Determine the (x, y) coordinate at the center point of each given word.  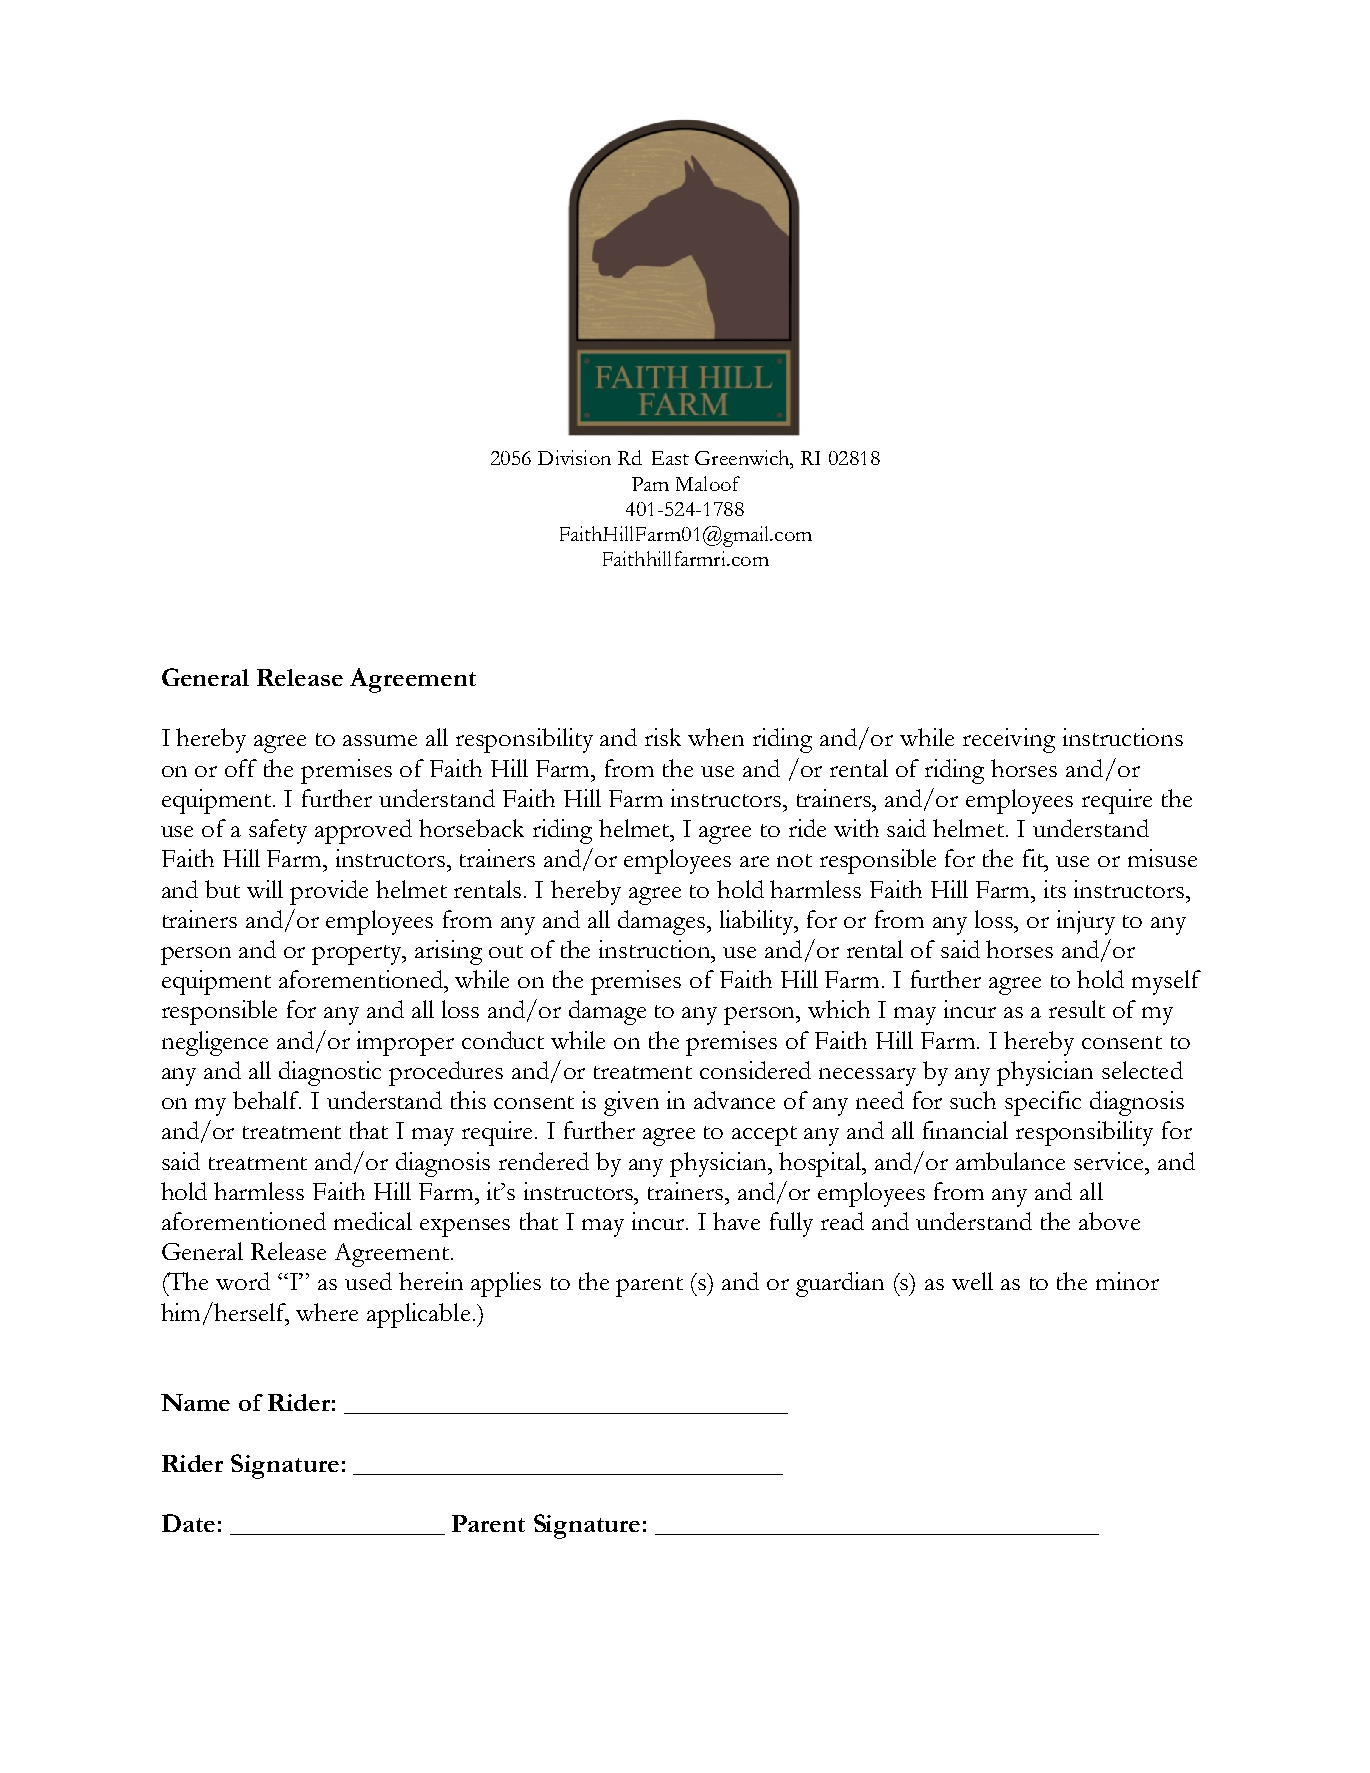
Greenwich (743, 459)
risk (663, 737)
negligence (215, 1043)
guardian (840, 1284)
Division (574, 457)
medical (373, 1221)
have (736, 1221)
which (839, 1009)
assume (380, 740)
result (1077, 1009)
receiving (1009, 740)
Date (188, 1523)
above (1109, 1221)
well (972, 1281)
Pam (650, 484)
